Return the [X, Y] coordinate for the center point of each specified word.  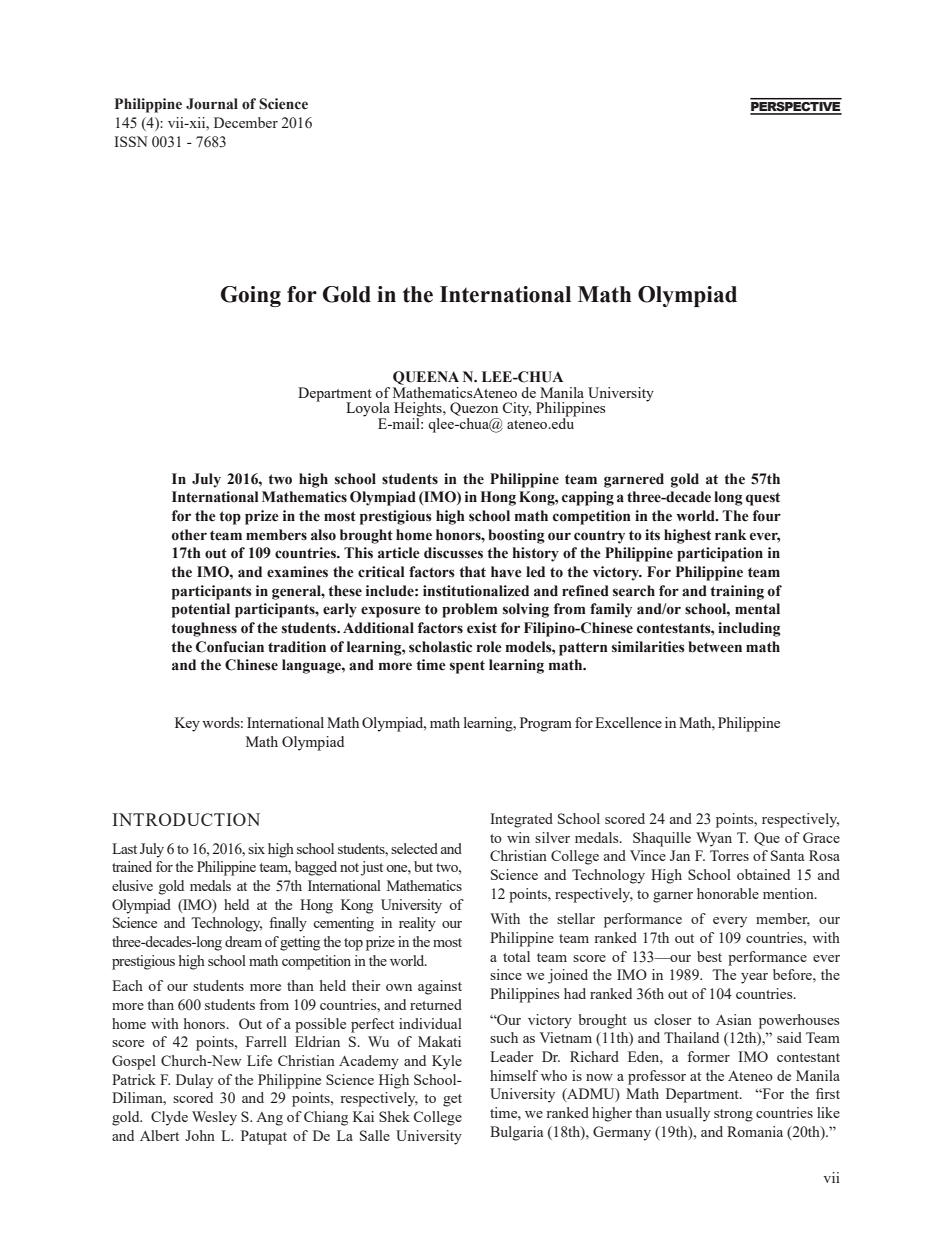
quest [763, 499]
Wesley [214, 1118]
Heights [419, 410]
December [246, 122]
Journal [212, 104]
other [189, 535]
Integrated [521, 820]
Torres [729, 855]
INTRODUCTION [186, 819]
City [517, 409]
